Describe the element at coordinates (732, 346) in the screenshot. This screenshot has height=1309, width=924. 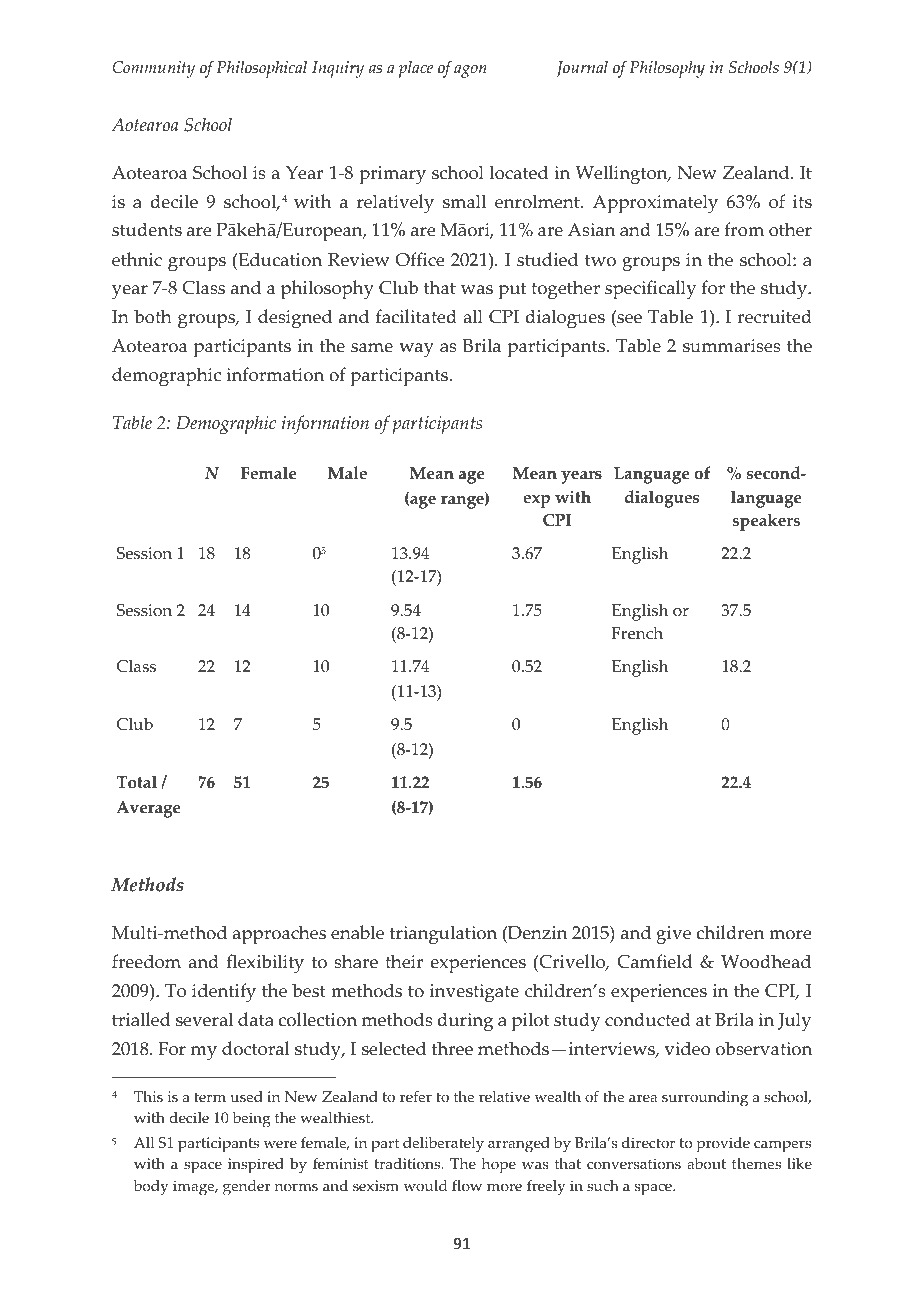
I see `summarises` at that location.
